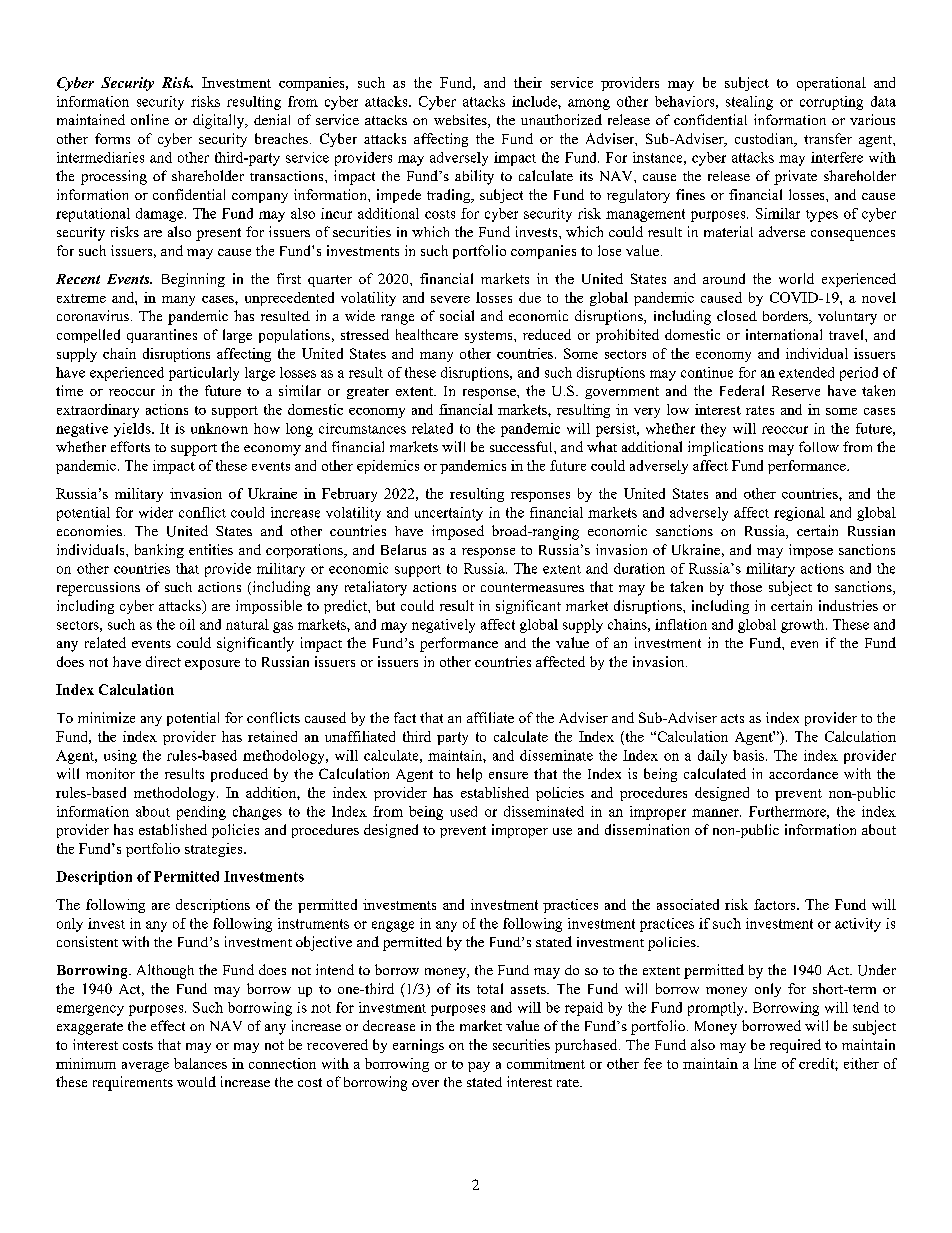 This document has width=952, height=1233. What do you see at coordinates (749, 103) in the document?
I see `stealing` at bounding box center [749, 103].
